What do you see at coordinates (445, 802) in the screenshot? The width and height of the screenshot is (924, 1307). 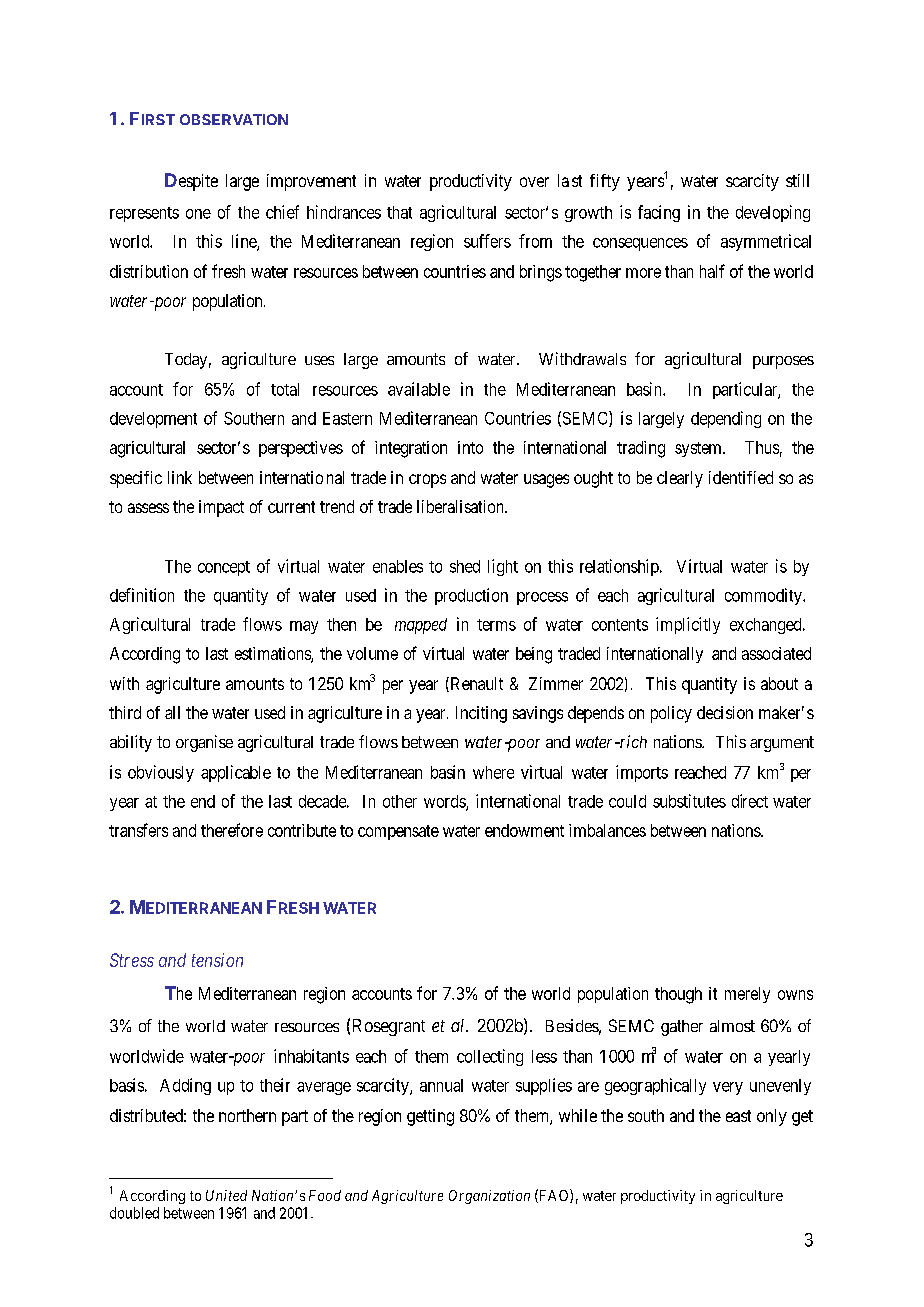 I see `words` at bounding box center [445, 802].
